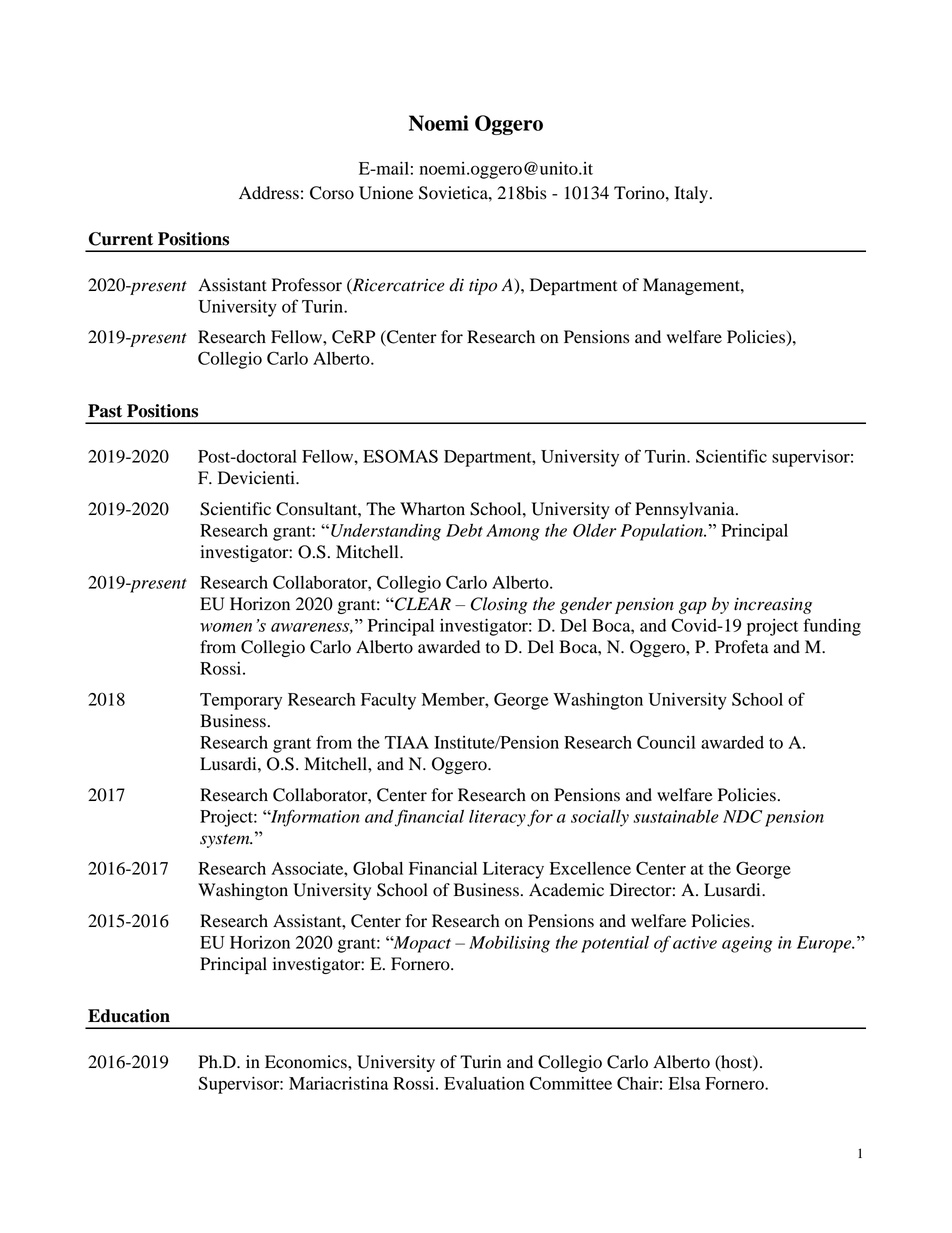  What do you see at coordinates (773, 606) in the image?
I see `increasing` at bounding box center [773, 606].
